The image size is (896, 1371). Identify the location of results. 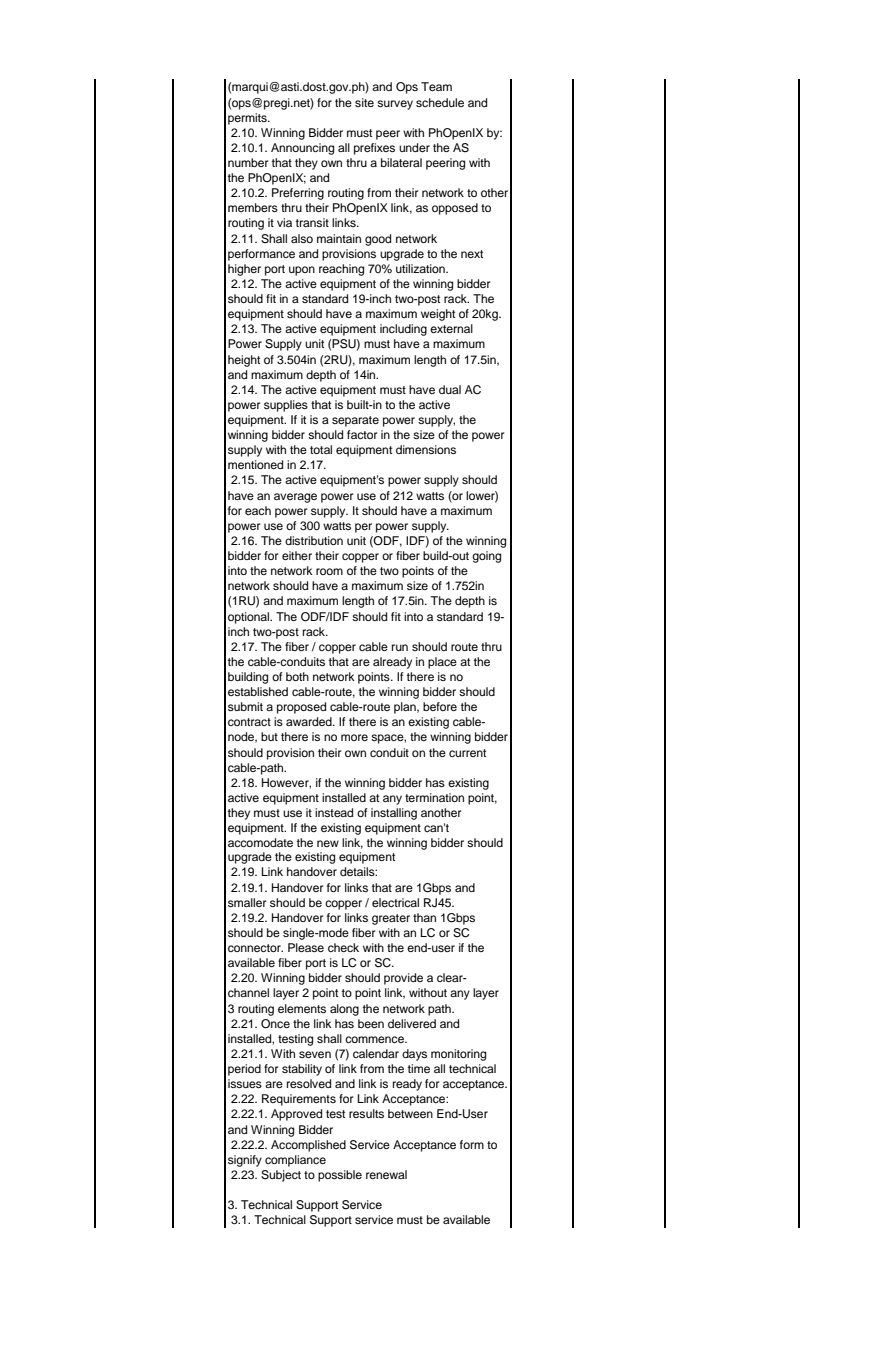
(366, 1113).
